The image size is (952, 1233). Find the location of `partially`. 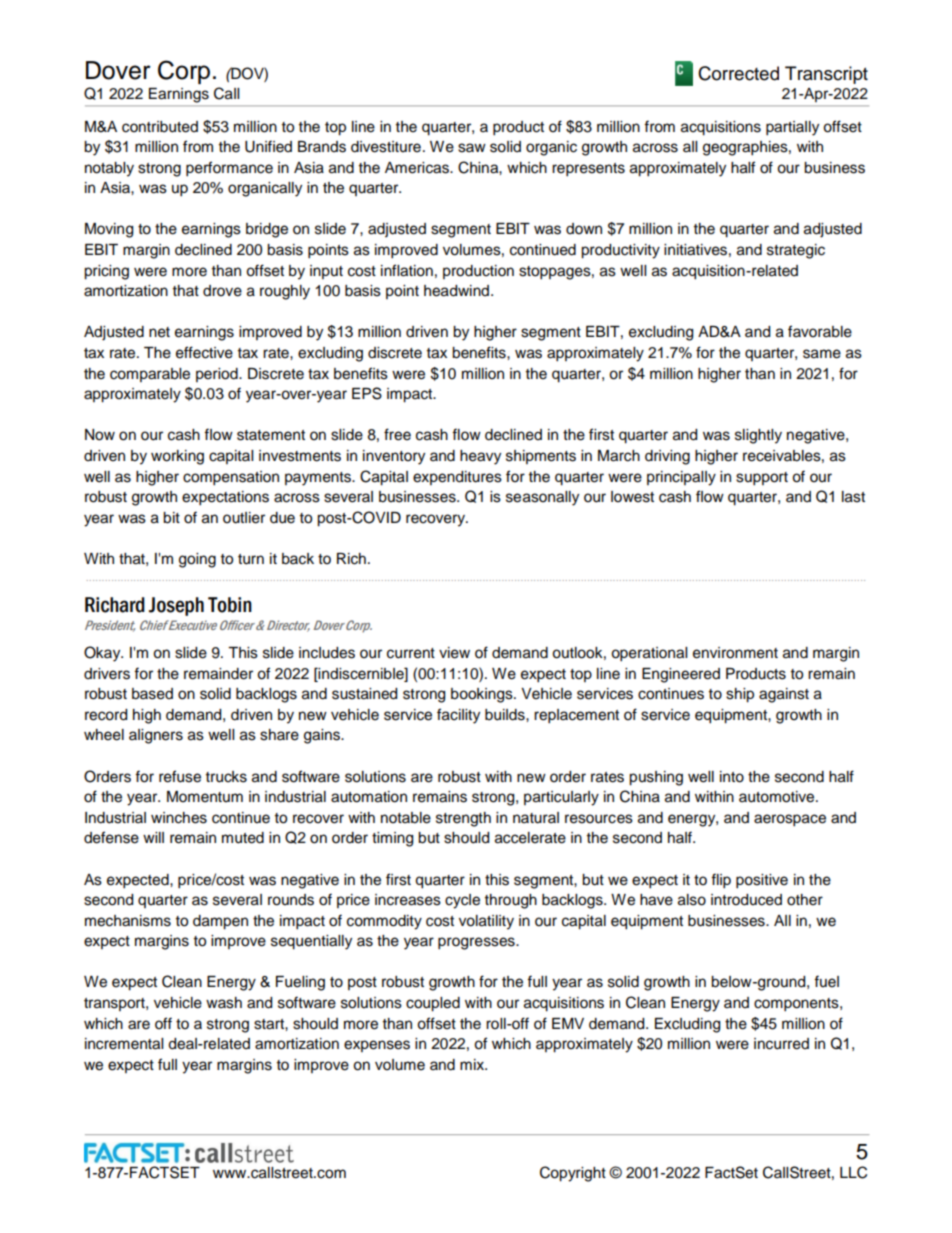

partially is located at coordinates (792, 128).
